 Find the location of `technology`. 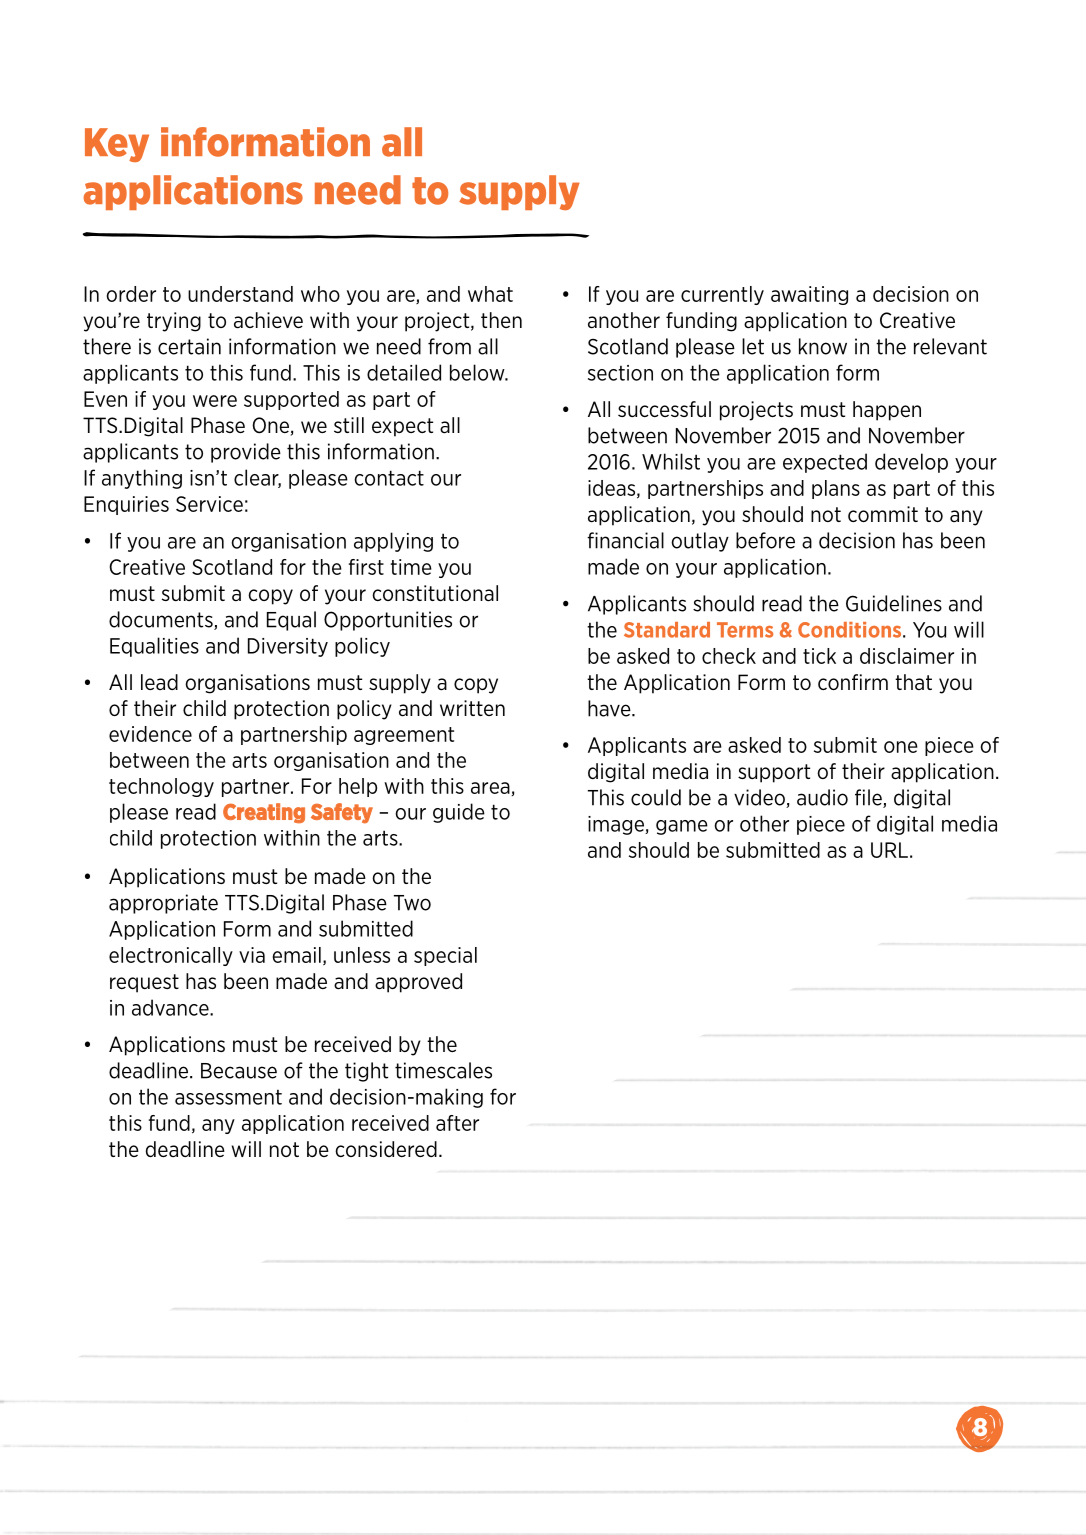

technology is located at coordinates (161, 787).
